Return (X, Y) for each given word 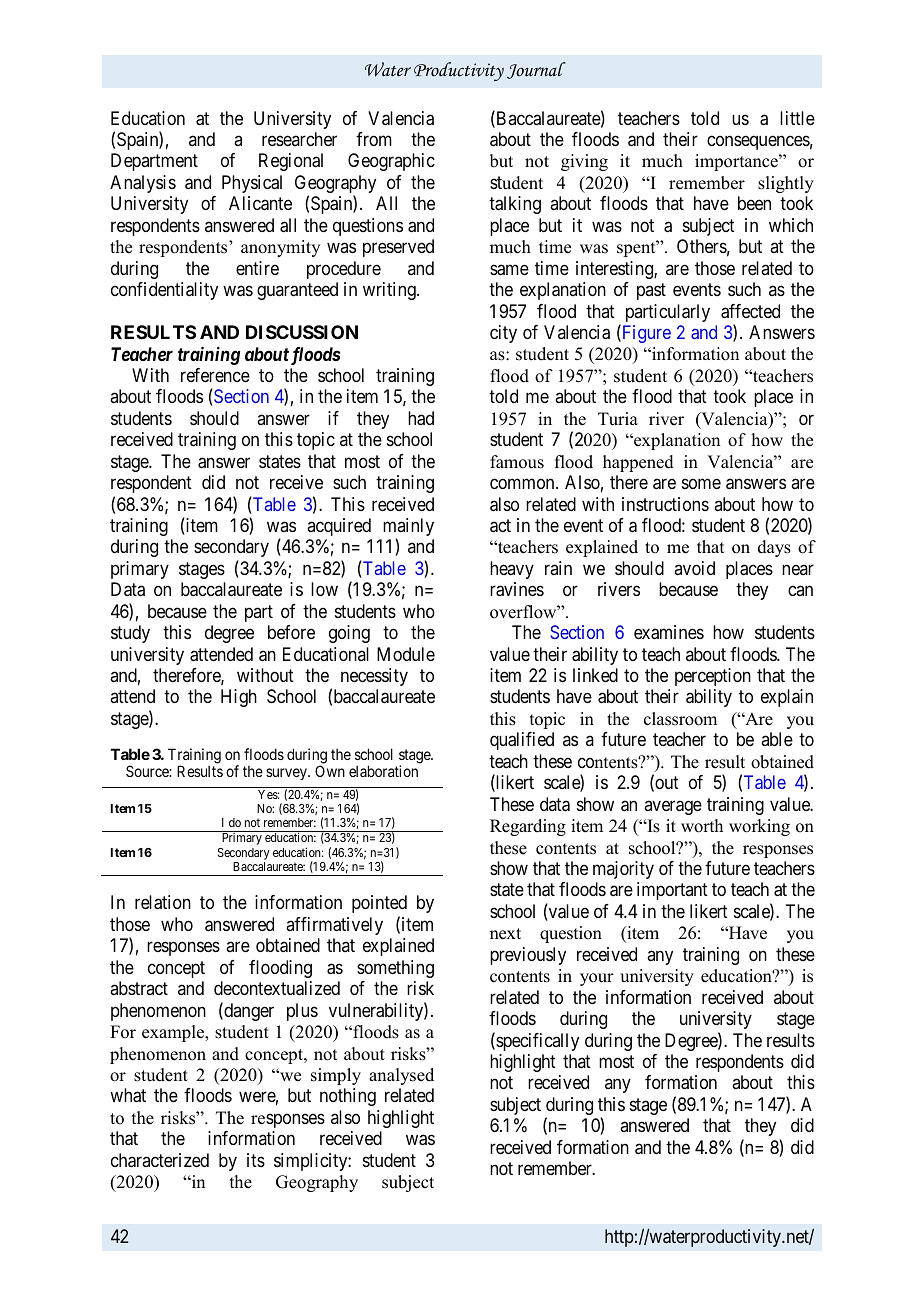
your (597, 979)
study (130, 634)
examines (669, 632)
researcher (299, 139)
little (797, 118)
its (256, 1160)
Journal (536, 70)
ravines (517, 589)
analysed (401, 1076)
